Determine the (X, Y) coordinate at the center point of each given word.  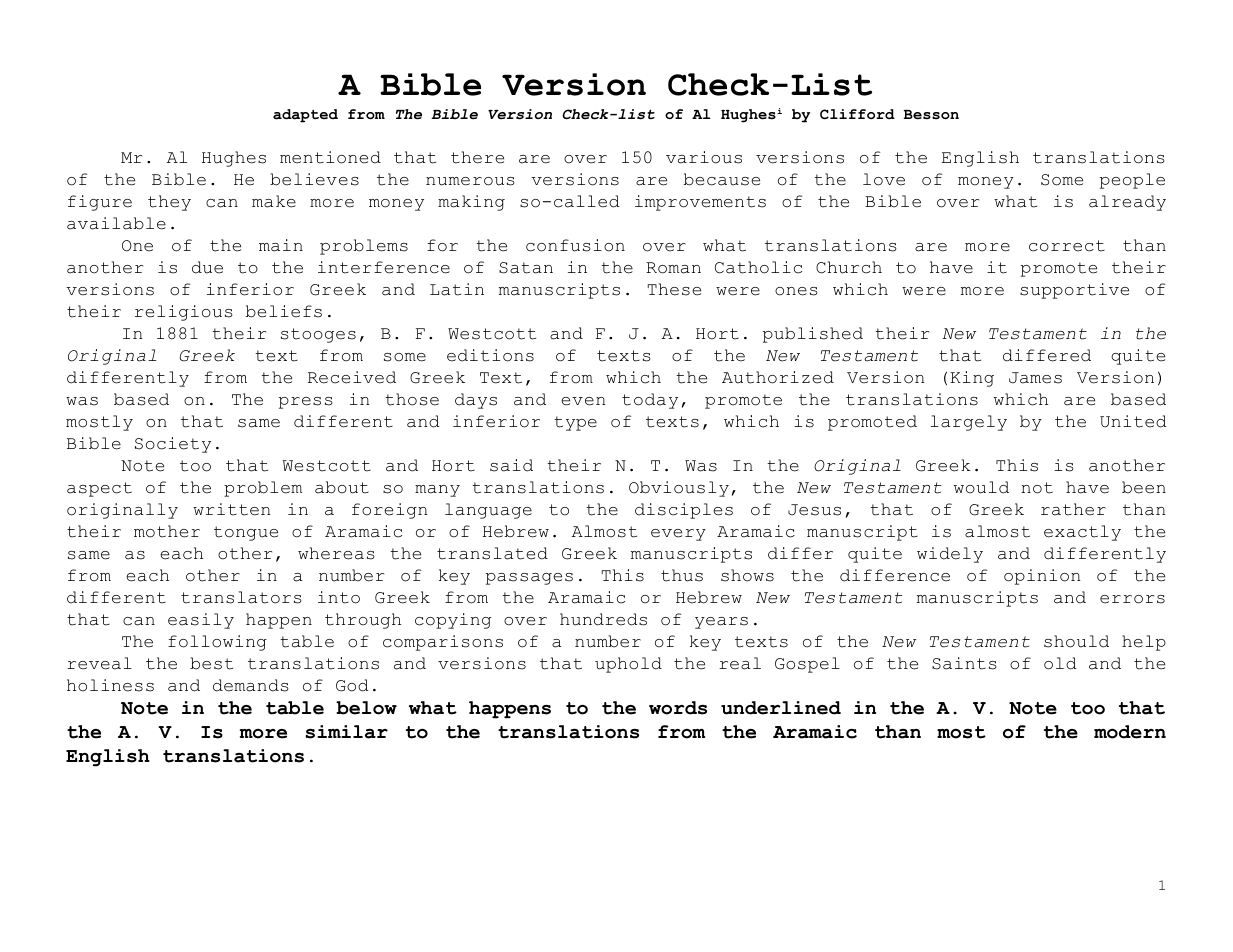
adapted (305, 116)
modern (1130, 732)
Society (173, 445)
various (704, 157)
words (678, 708)
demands (251, 685)
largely (969, 423)
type (575, 423)
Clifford (857, 114)
